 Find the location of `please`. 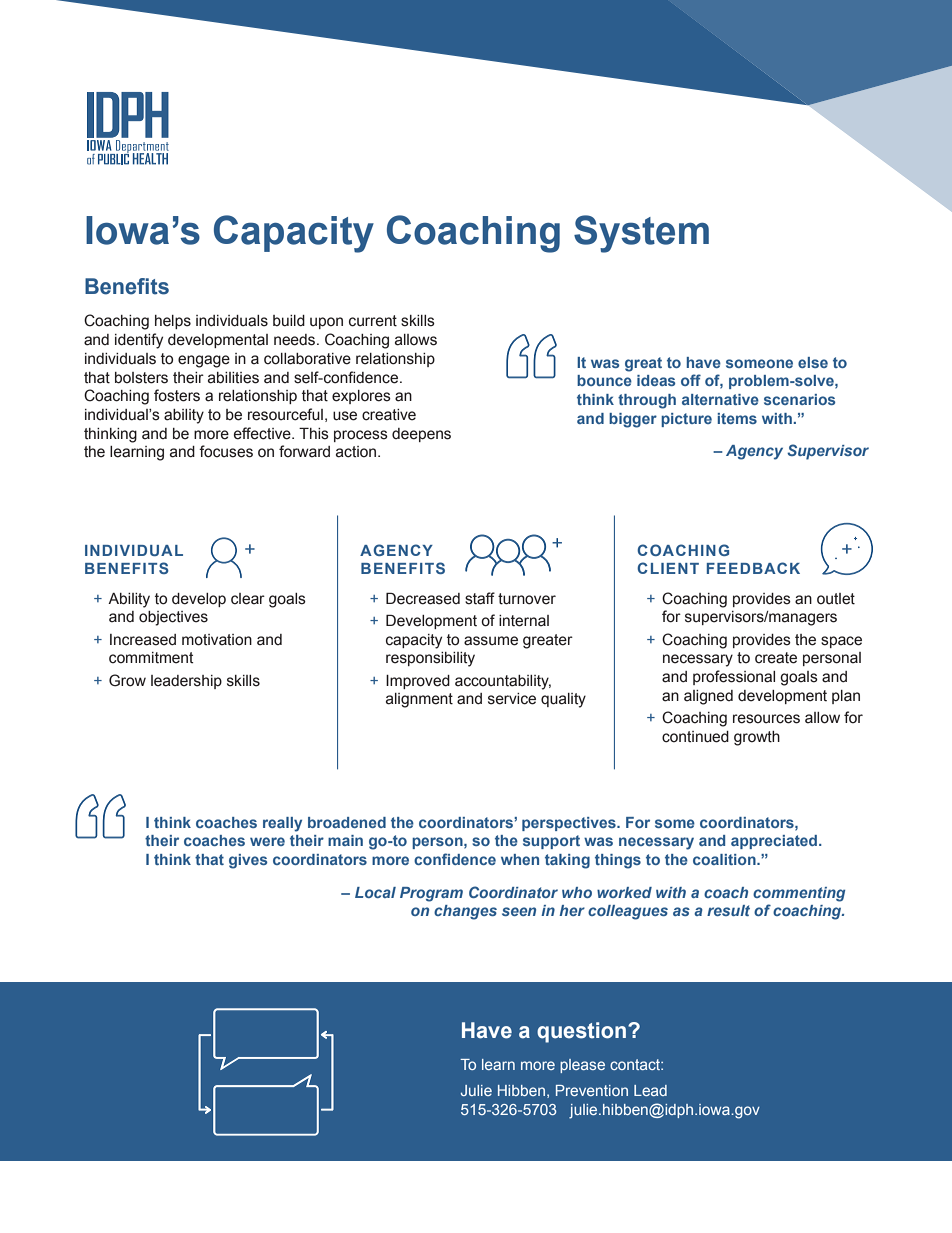

please is located at coordinates (582, 1066).
